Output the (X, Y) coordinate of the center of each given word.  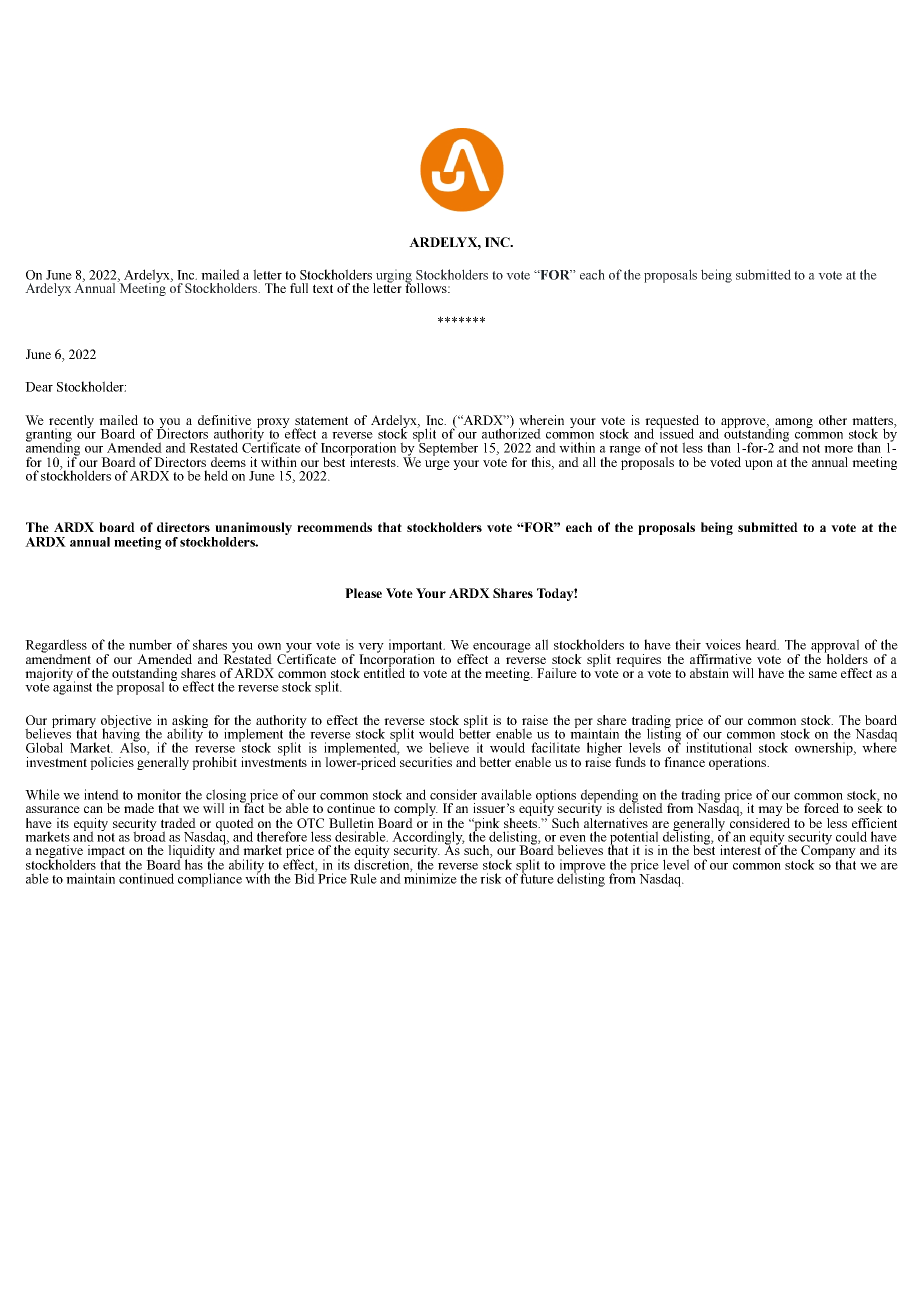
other (833, 420)
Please (363, 593)
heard (762, 644)
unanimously (252, 530)
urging (392, 277)
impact (106, 853)
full (299, 288)
